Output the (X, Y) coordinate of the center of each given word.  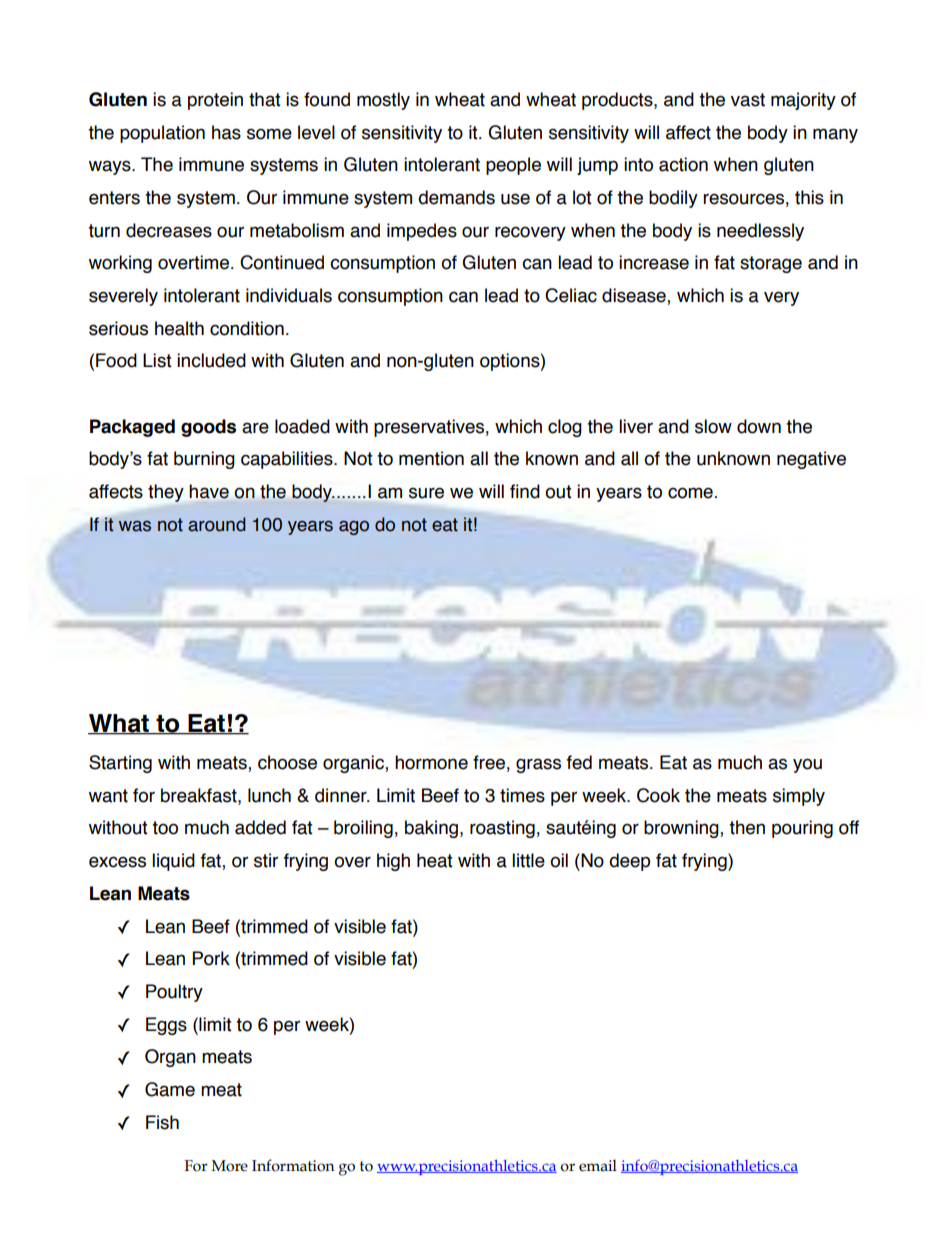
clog (565, 428)
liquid (173, 862)
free (489, 762)
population (162, 134)
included (211, 360)
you (807, 765)
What (119, 724)
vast (748, 100)
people (513, 166)
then (747, 827)
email (598, 1166)
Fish (162, 1122)
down (759, 426)
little (528, 860)
